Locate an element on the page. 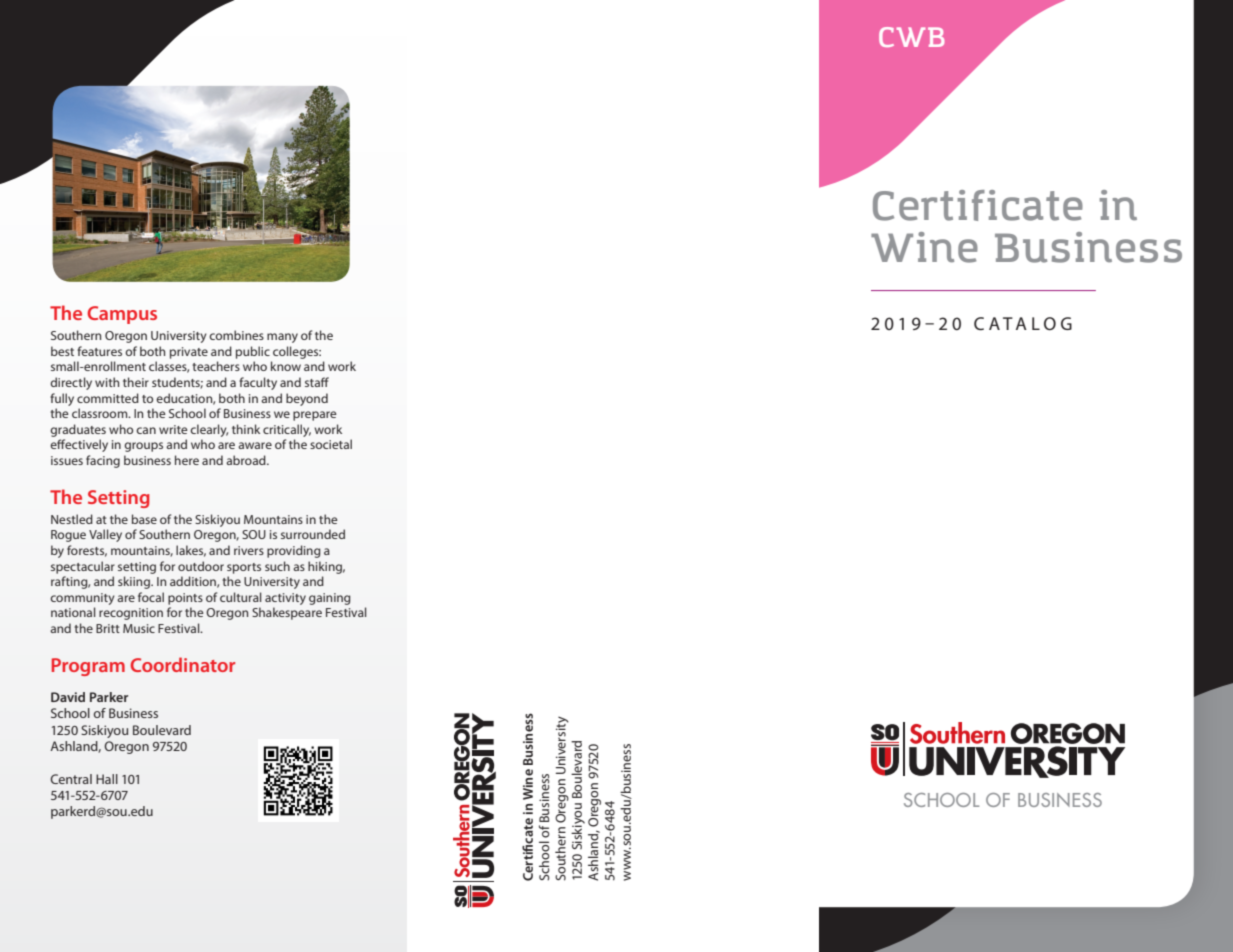  Coordinator is located at coordinates (183, 664).
